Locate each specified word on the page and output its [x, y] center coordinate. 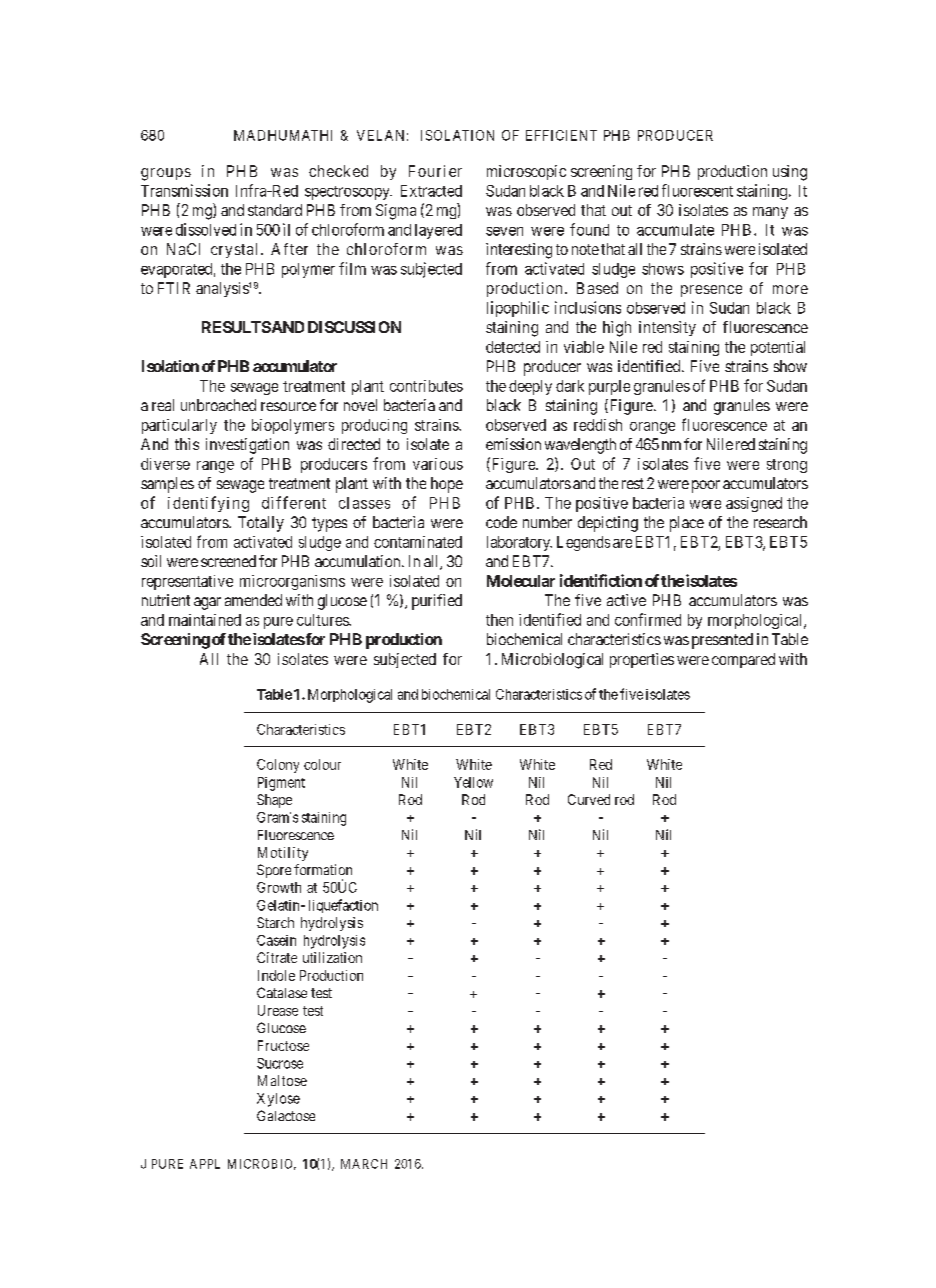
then [499, 620]
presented [722, 641]
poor [706, 486]
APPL [205, 1164]
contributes [426, 386]
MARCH [364, 1164]
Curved [589, 799]
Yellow [473, 782]
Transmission [184, 190]
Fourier [435, 171]
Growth [279, 887]
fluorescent [697, 190]
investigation [247, 446]
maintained [205, 620]
